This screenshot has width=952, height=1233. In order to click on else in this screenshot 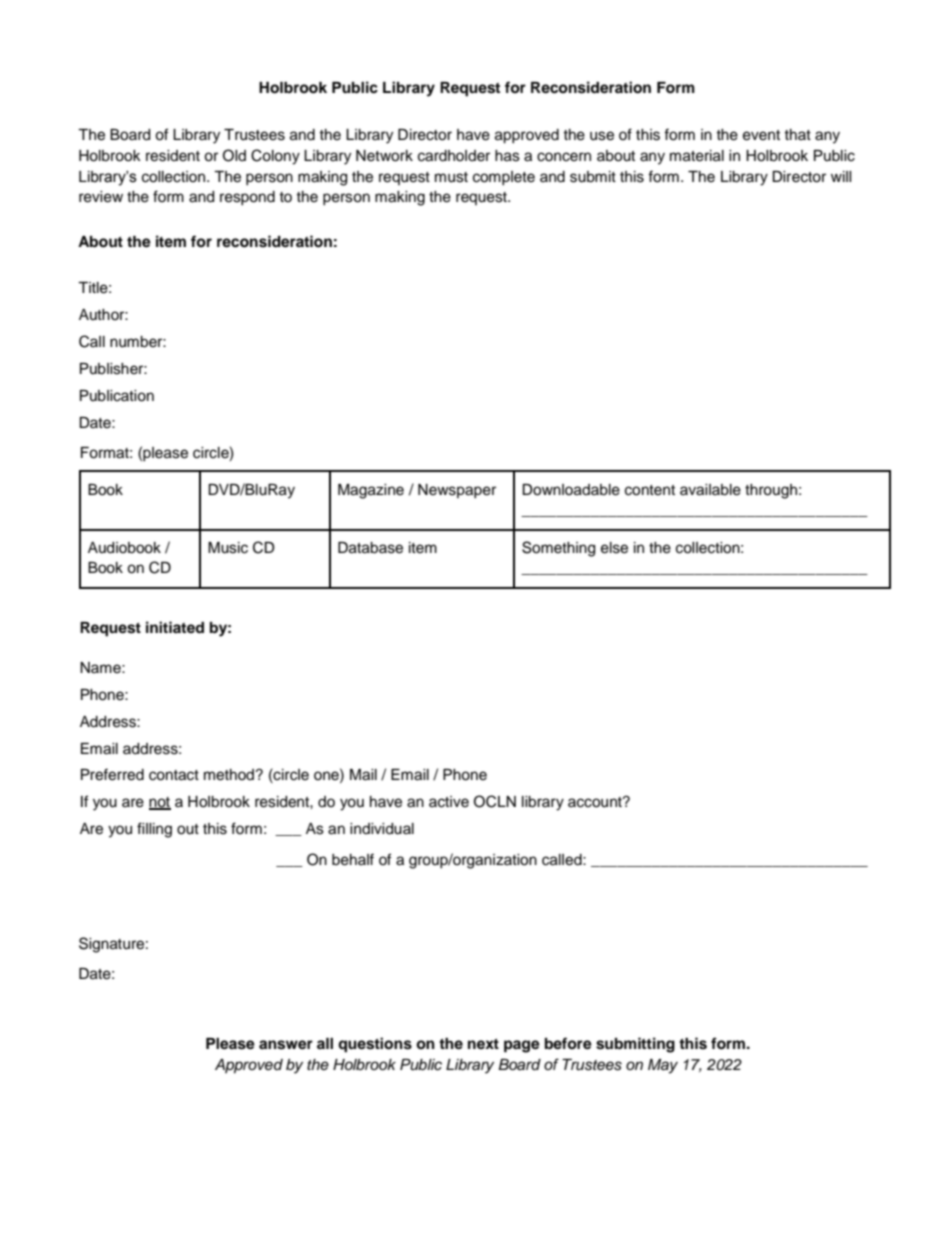, I will do `click(614, 548)`.
